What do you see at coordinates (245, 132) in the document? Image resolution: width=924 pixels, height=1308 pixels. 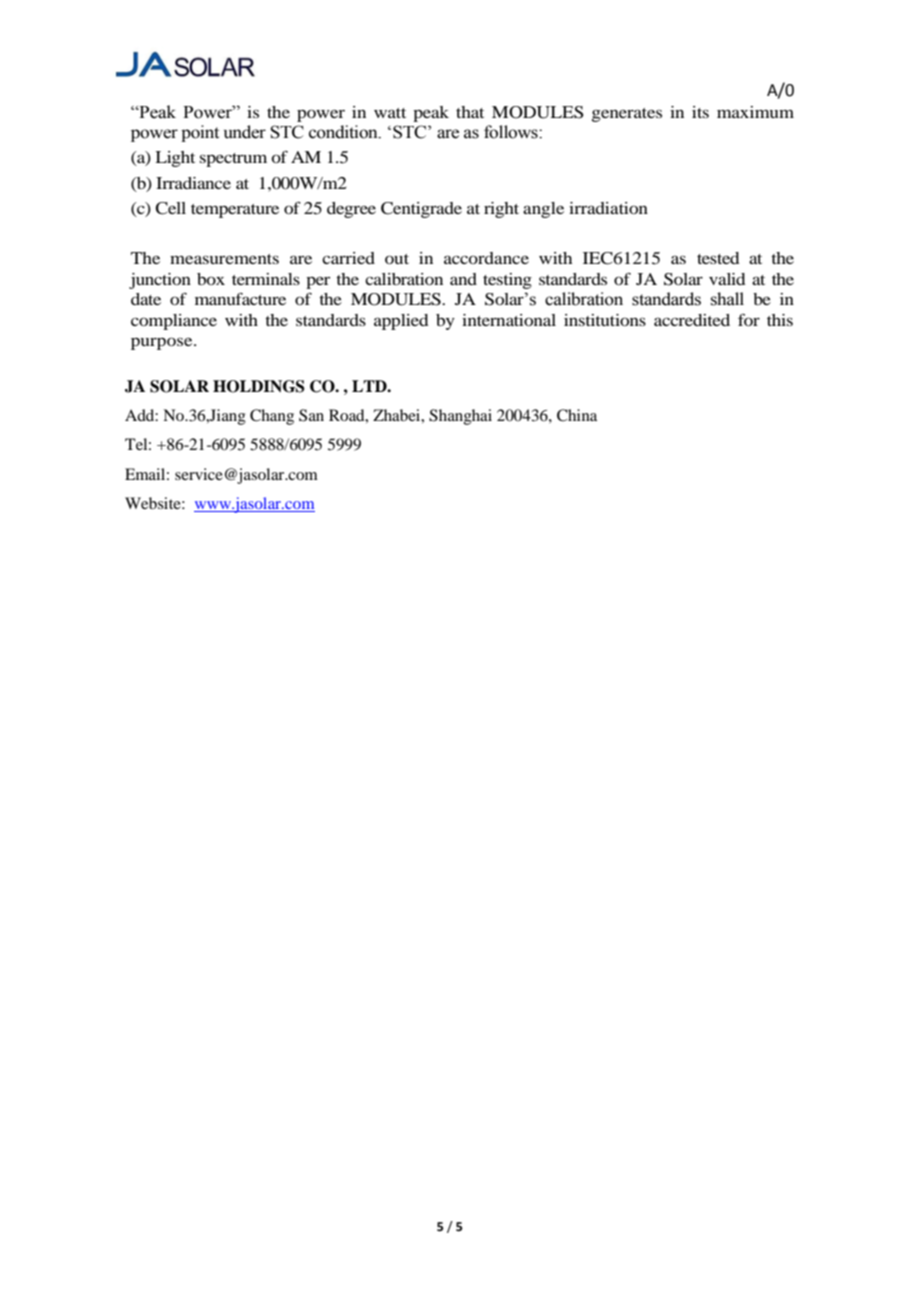 I see `under` at bounding box center [245, 132].
